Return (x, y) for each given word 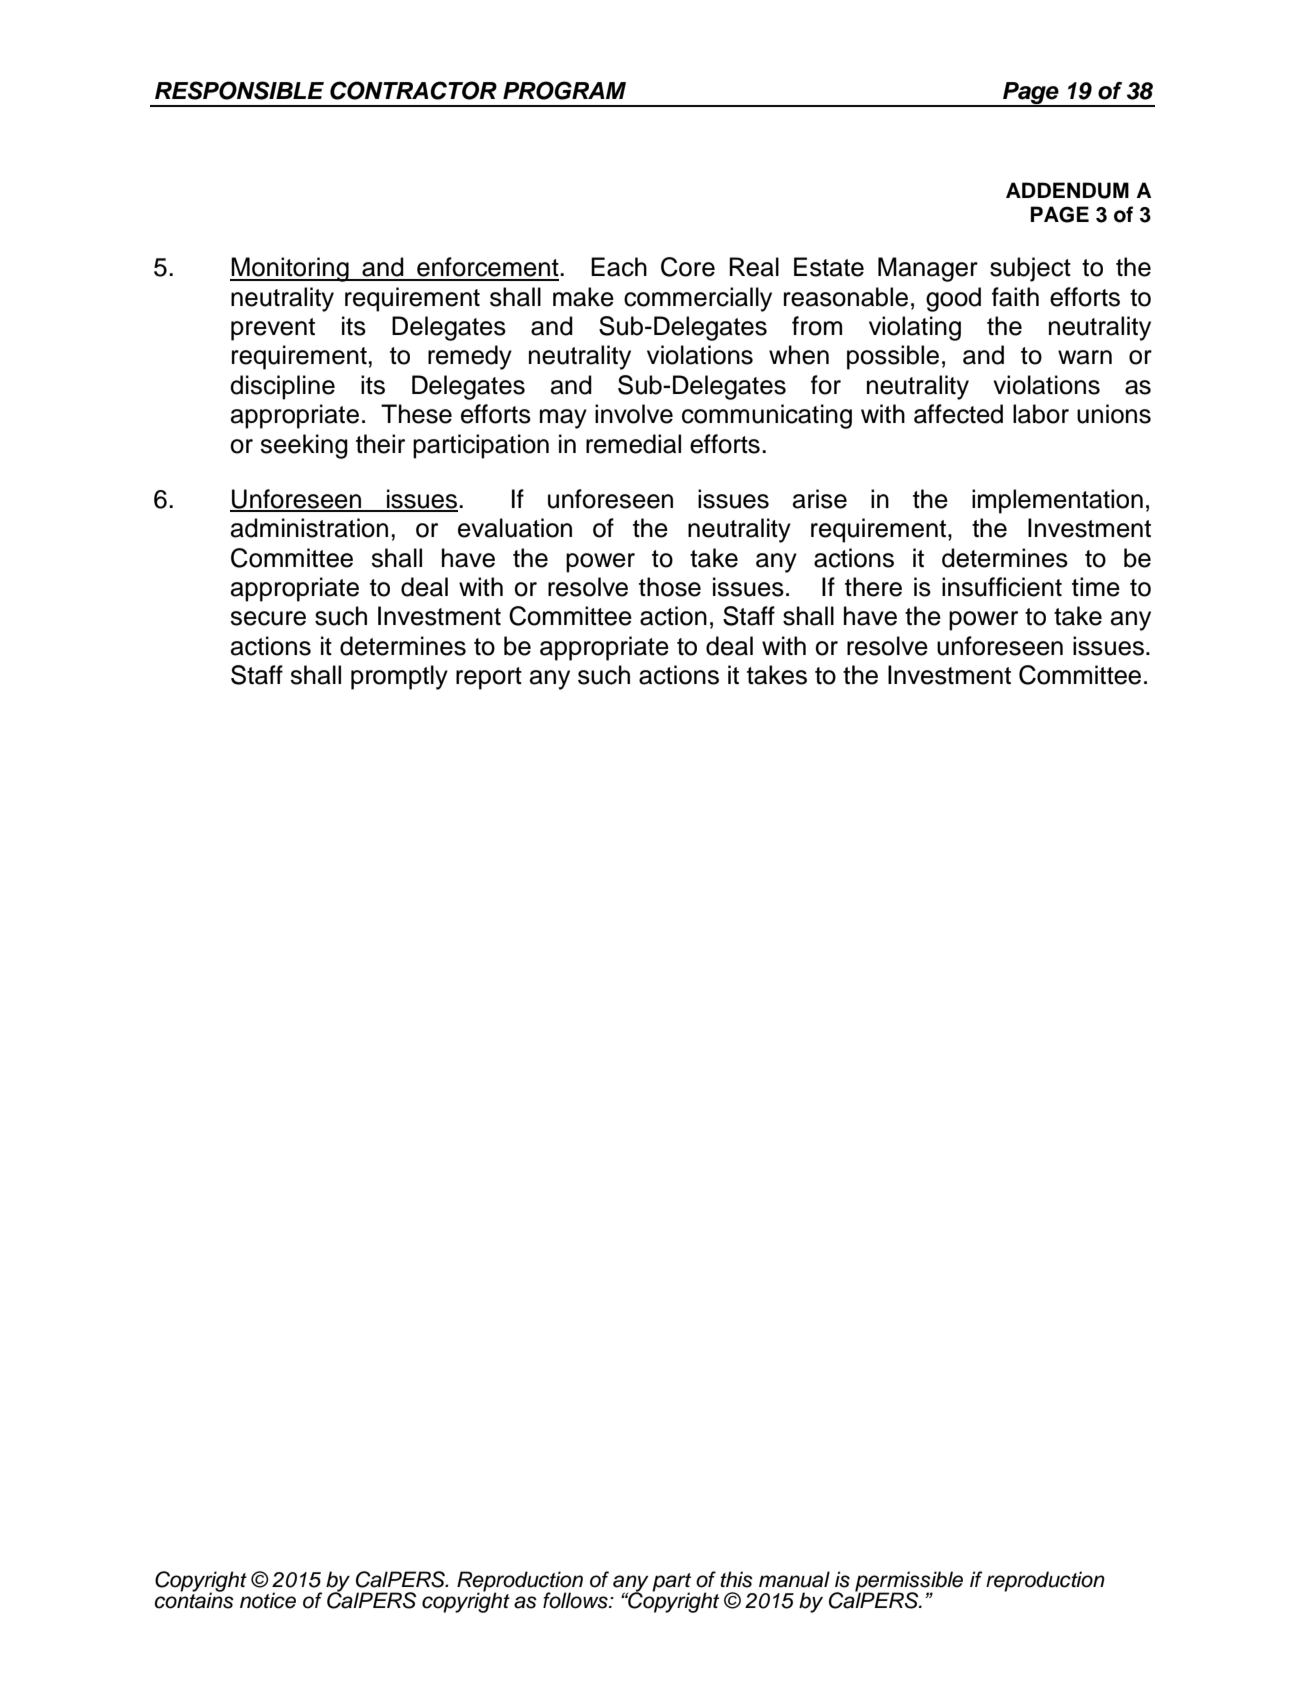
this (736, 1579)
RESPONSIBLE (239, 90)
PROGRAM (564, 90)
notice (268, 1600)
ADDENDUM (1067, 190)
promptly (399, 677)
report (489, 678)
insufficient (1002, 587)
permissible (909, 1582)
